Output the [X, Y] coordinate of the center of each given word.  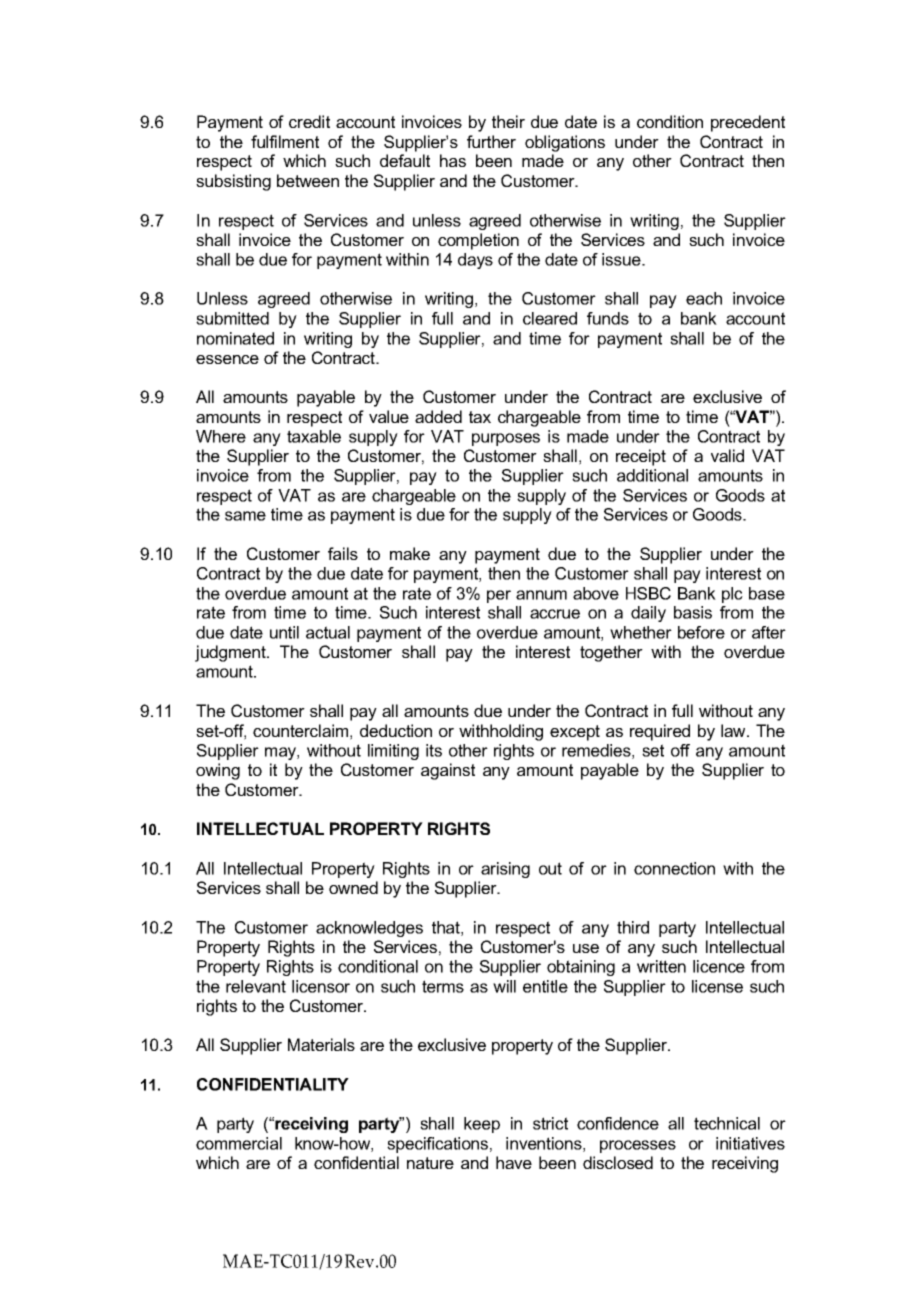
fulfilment [285, 141]
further [491, 141]
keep [482, 1125]
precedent [748, 123]
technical [727, 1123]
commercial [239, 1143]
